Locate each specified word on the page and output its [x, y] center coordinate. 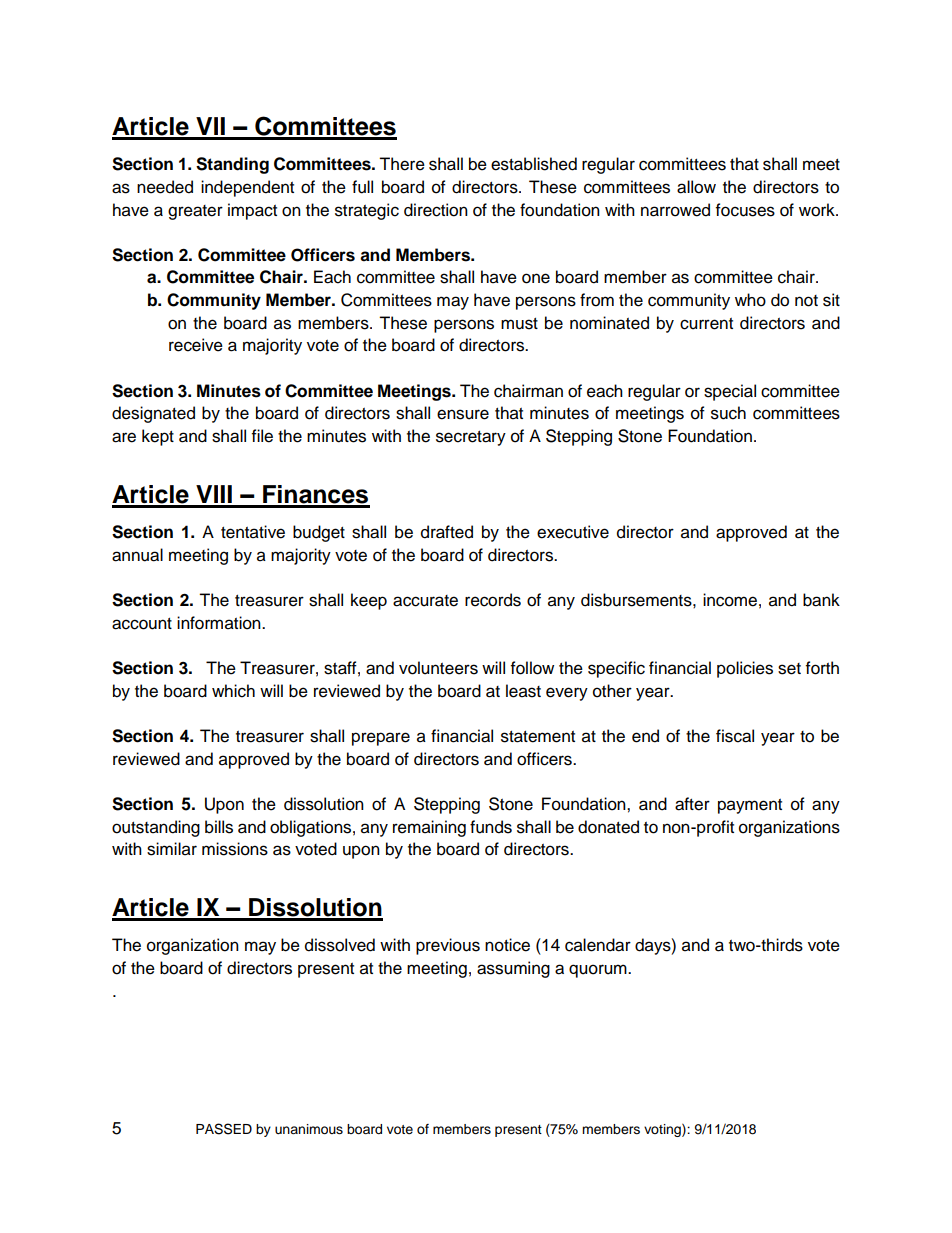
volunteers [438, 668]
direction [436, 210]
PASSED [224, 1129]
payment [750, 806]
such [728, 413]
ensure [463, 414]
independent [247, 188]
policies [745, 669]
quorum [599, 971]
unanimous [309, 1129]
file [262, 436]
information [220, 623]
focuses [745, 210]
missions [235, 849]
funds [491, 827]
